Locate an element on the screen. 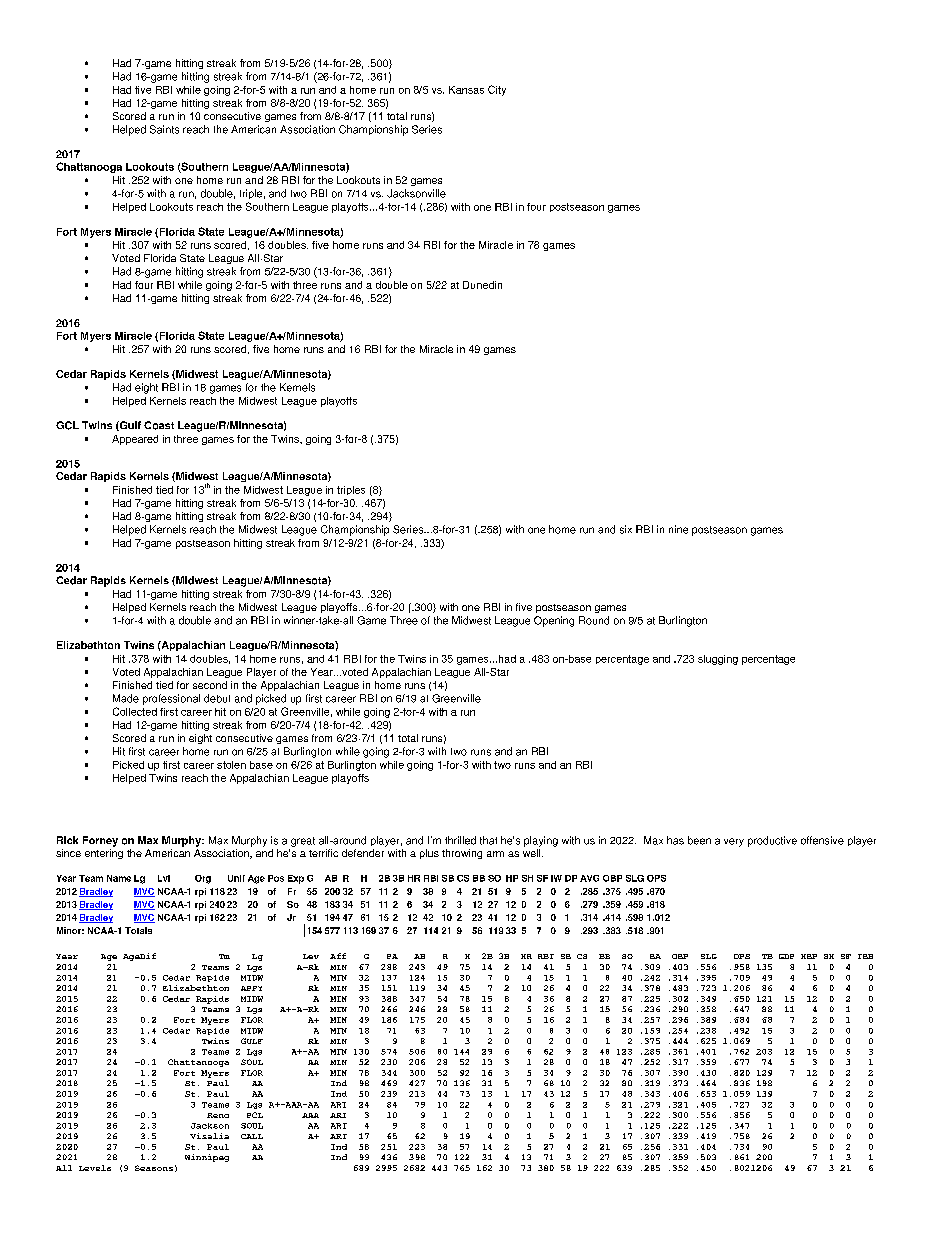 Image resolution: width=952 pixels, height=1233 pixels. City is located at coordinates (497, 90).
